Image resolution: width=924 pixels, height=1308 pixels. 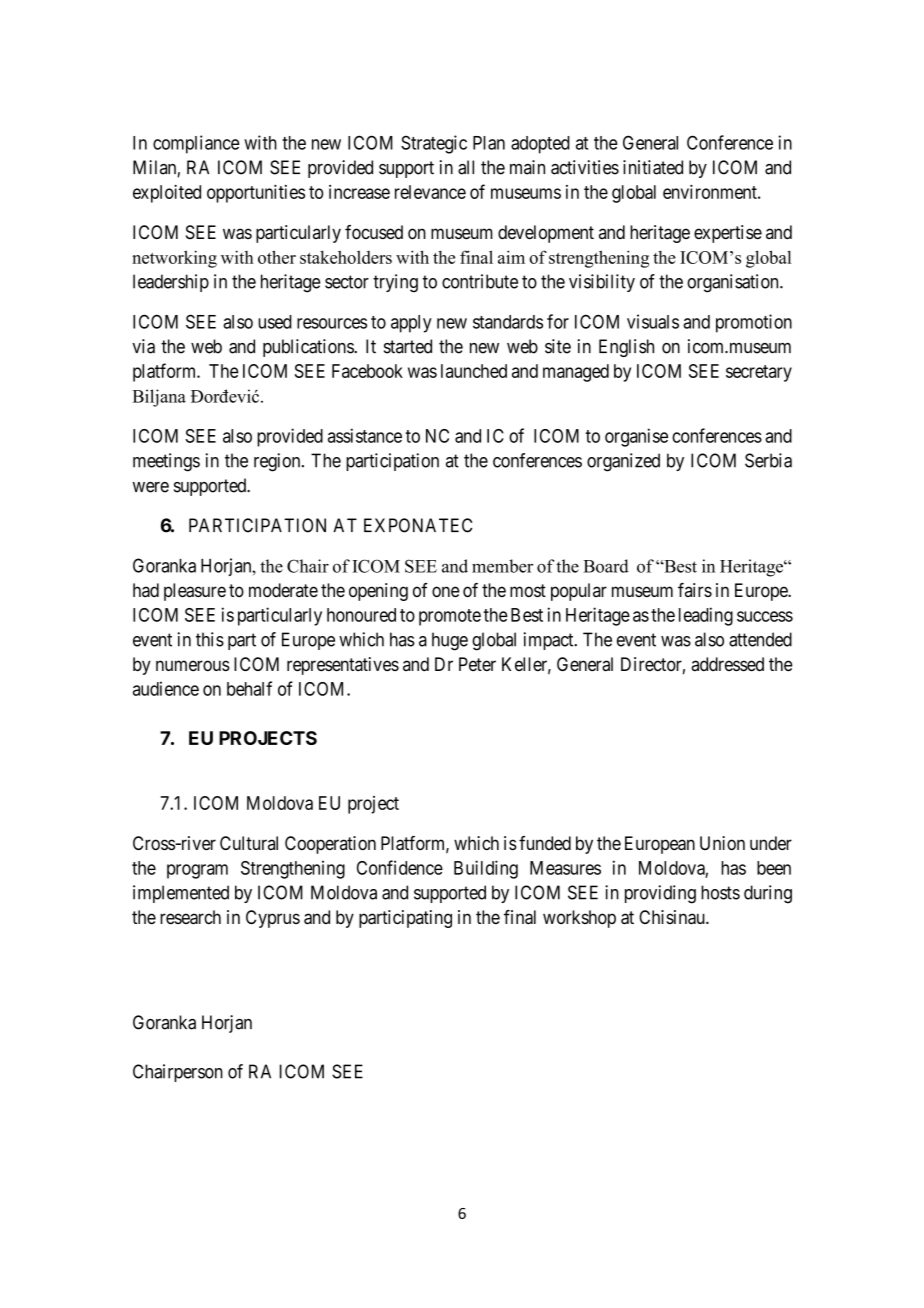 I want to click on Building, so click(x=486, y=869).
